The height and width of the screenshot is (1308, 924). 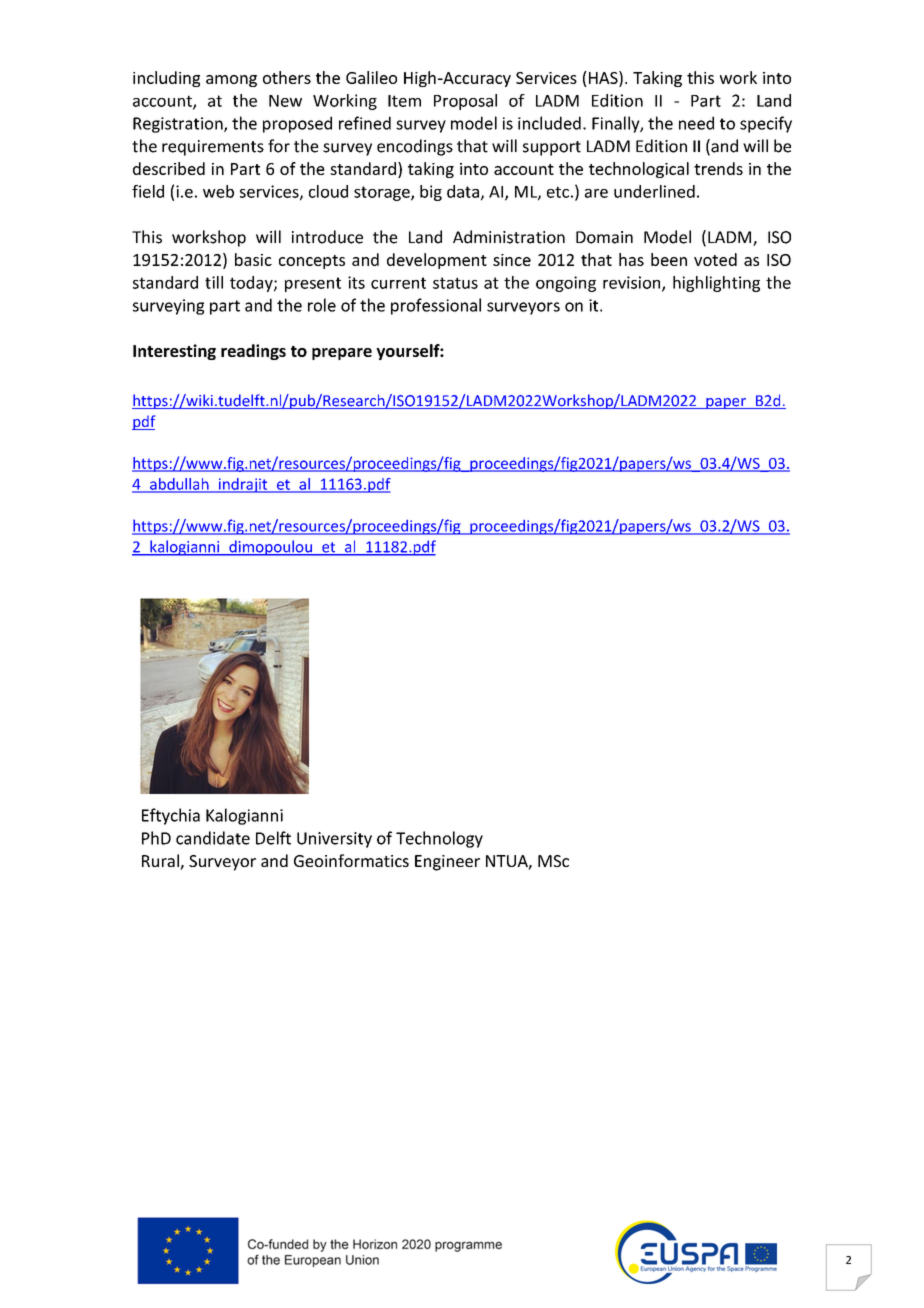 What do you see at coordinates (231, 81) in the screenshot?
I see `among` at bounding box center [231, 81].
